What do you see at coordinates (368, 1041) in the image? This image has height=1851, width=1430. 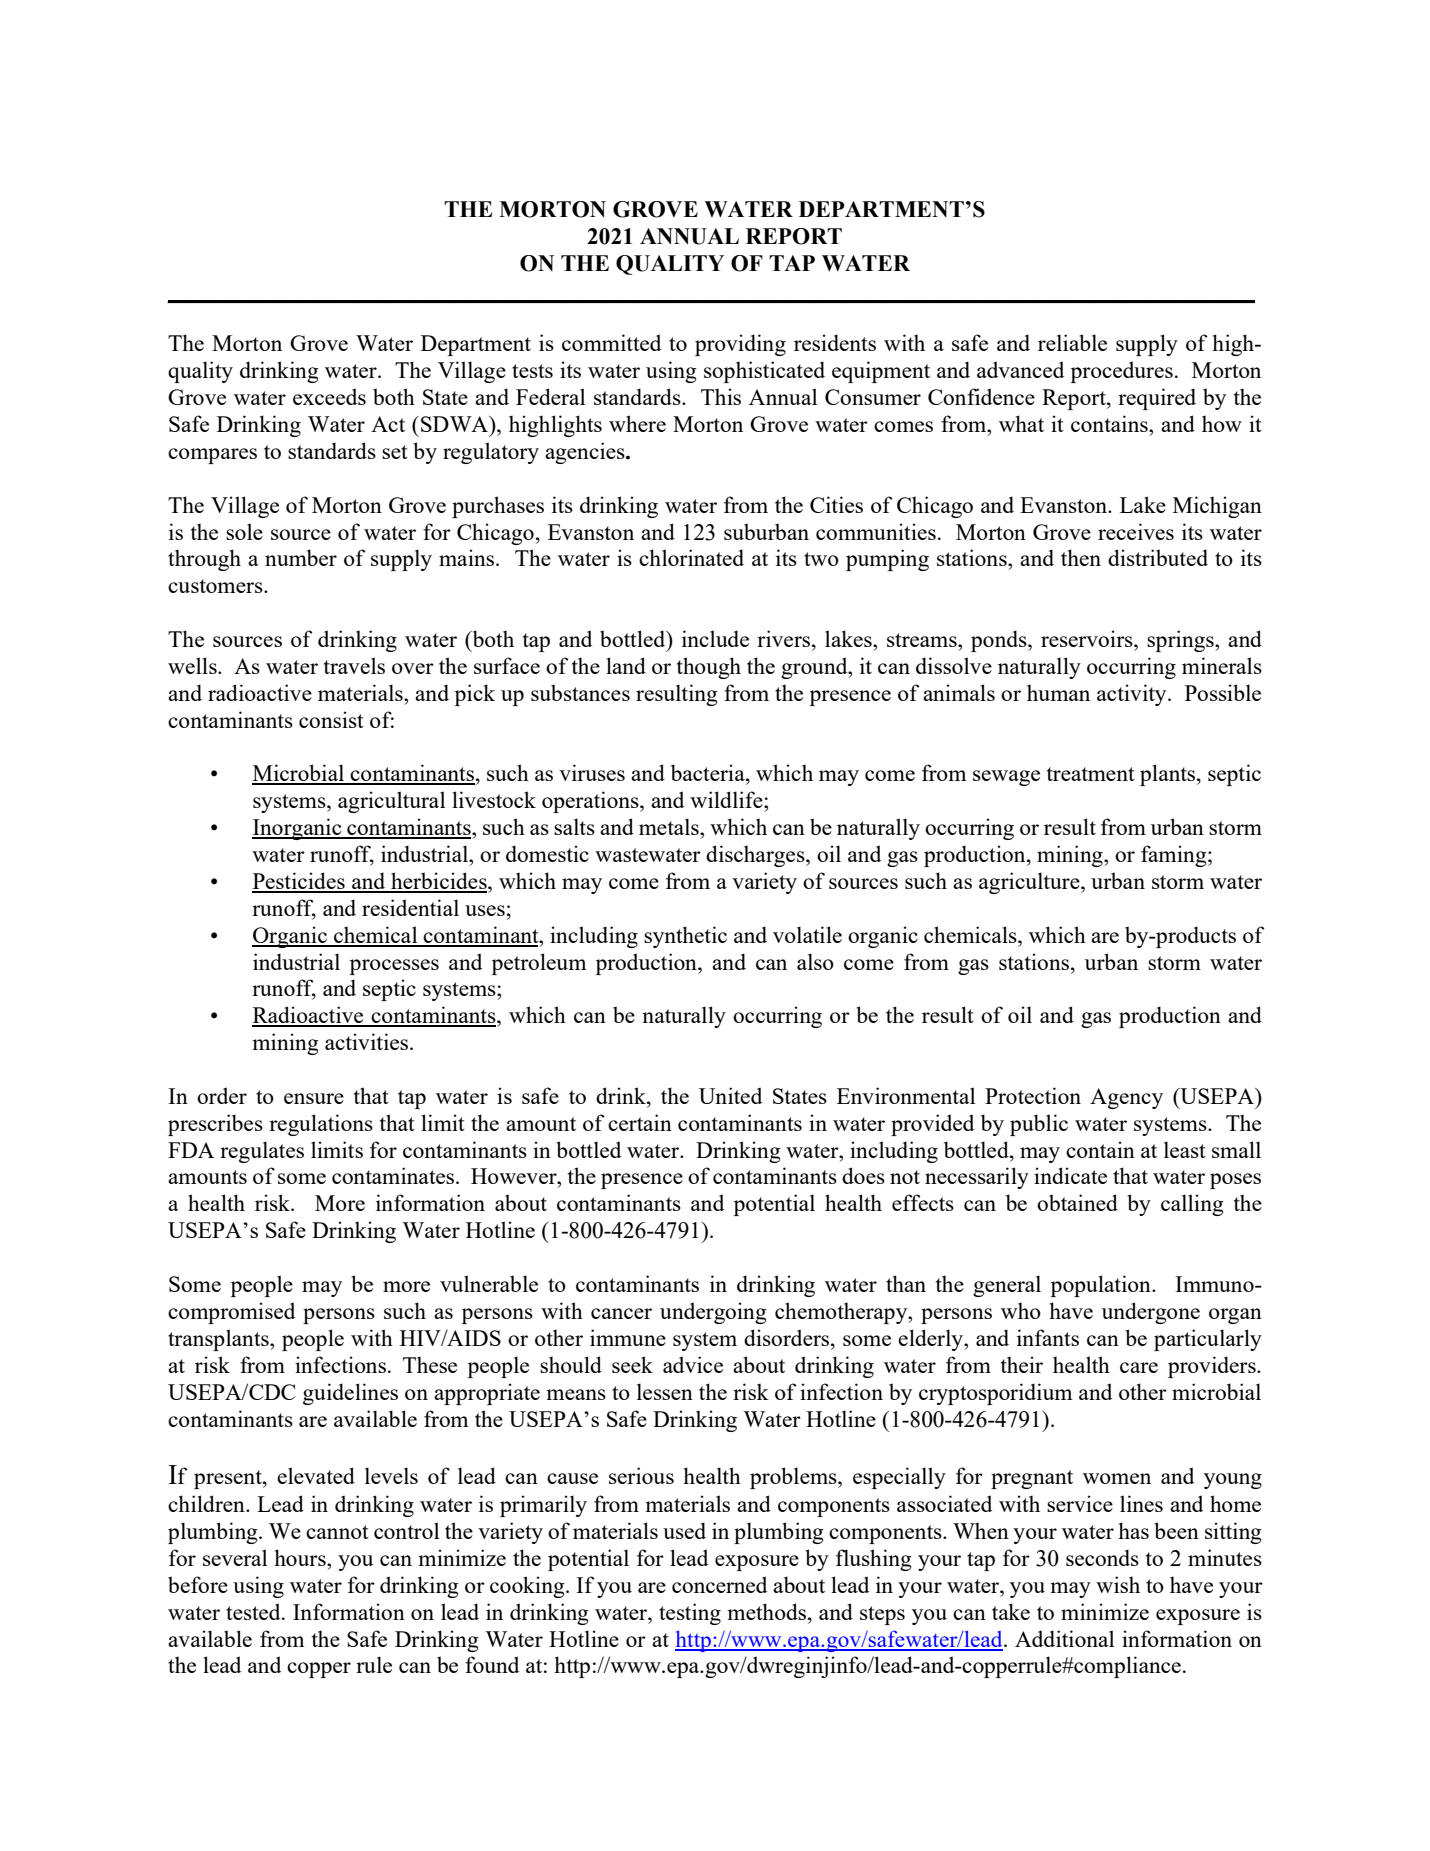 I see `activities` at bounding box center [368, 1041].
